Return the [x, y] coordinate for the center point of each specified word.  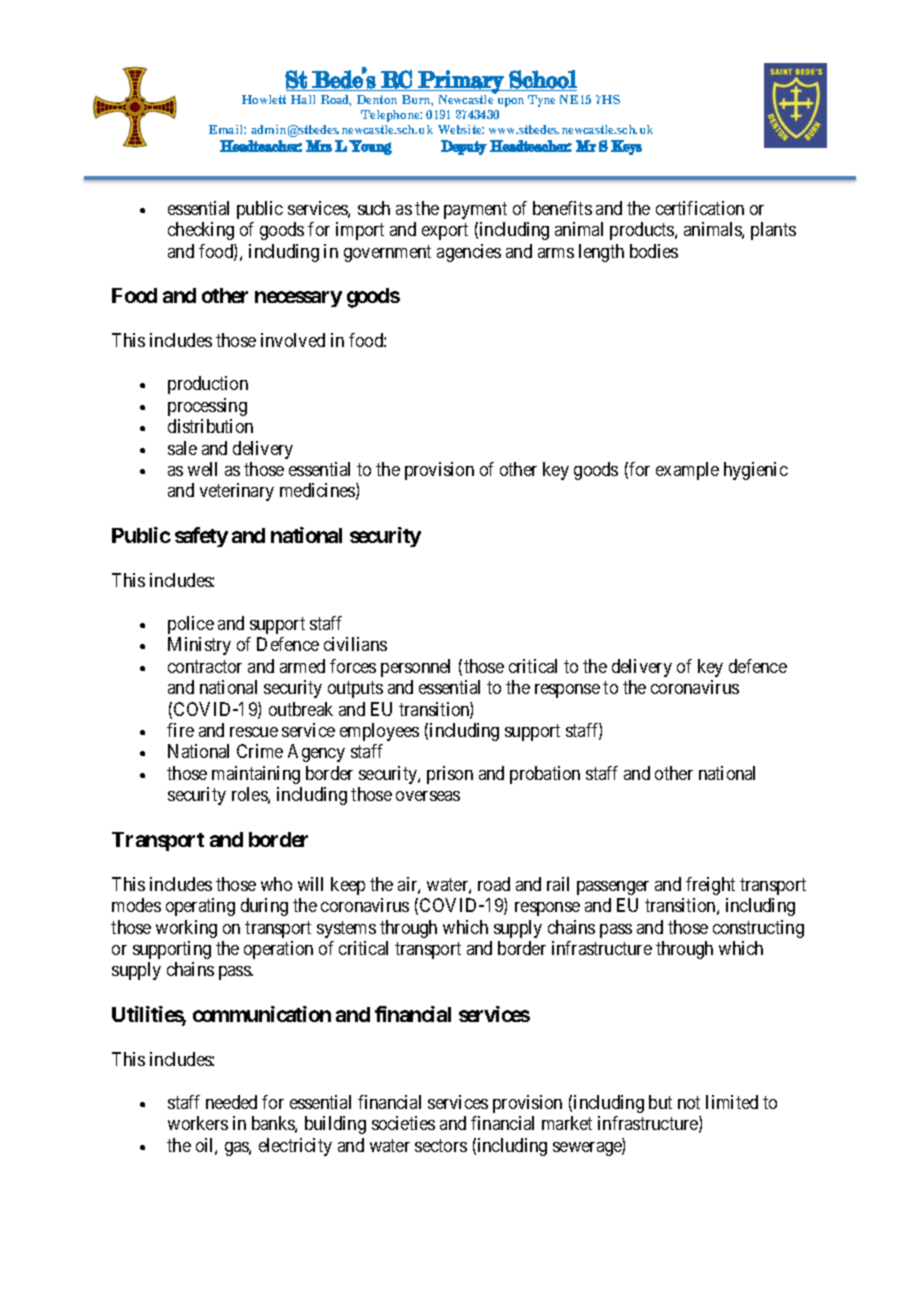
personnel [415, 668]
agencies [469, 253]
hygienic [756, 471]
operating [200, 907]
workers [198, 1123]
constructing [758, 929]
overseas [428, 796]
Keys [626, 147]
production [208, 385]
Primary [461, 82]
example [687, 471]
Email [227, 129]
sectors [441, 1145]
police [191, 625]
